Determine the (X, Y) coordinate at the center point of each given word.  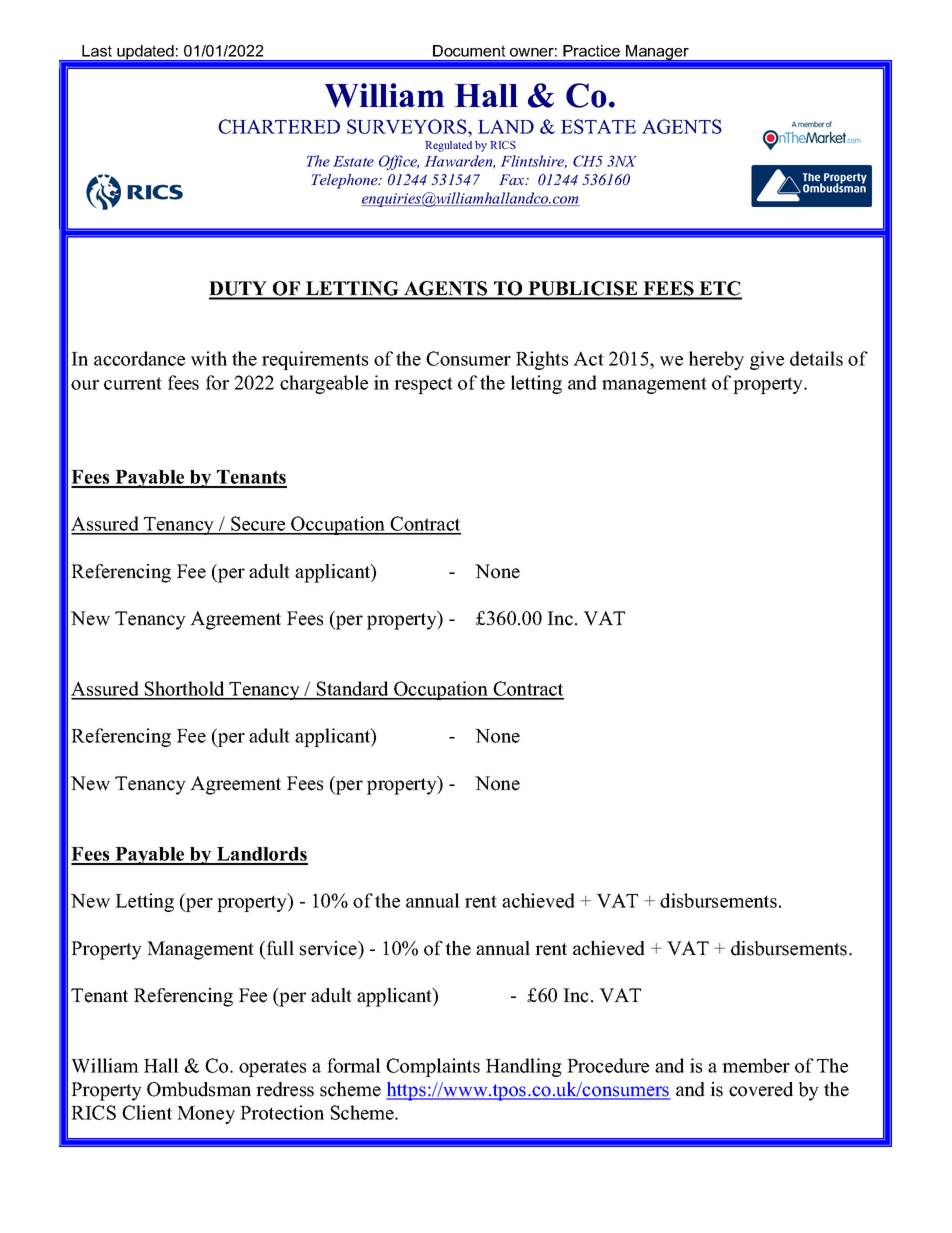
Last (97, 51)
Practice (591, 51)
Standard (353, 690)
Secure (258, 525)
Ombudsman (199, 1089)
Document (469, 51)
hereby (716, 360)
